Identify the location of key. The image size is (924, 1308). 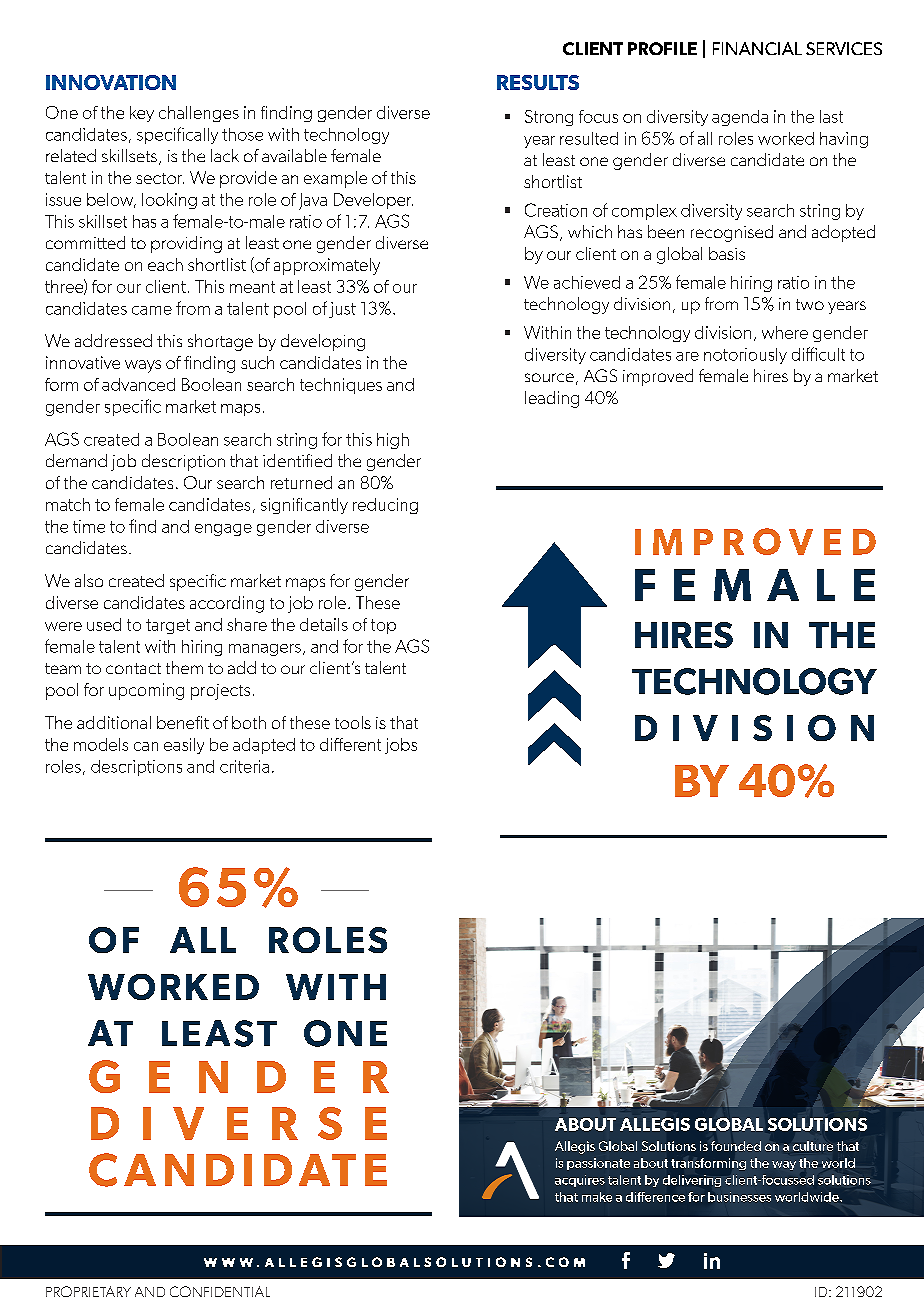
(142, 114).
